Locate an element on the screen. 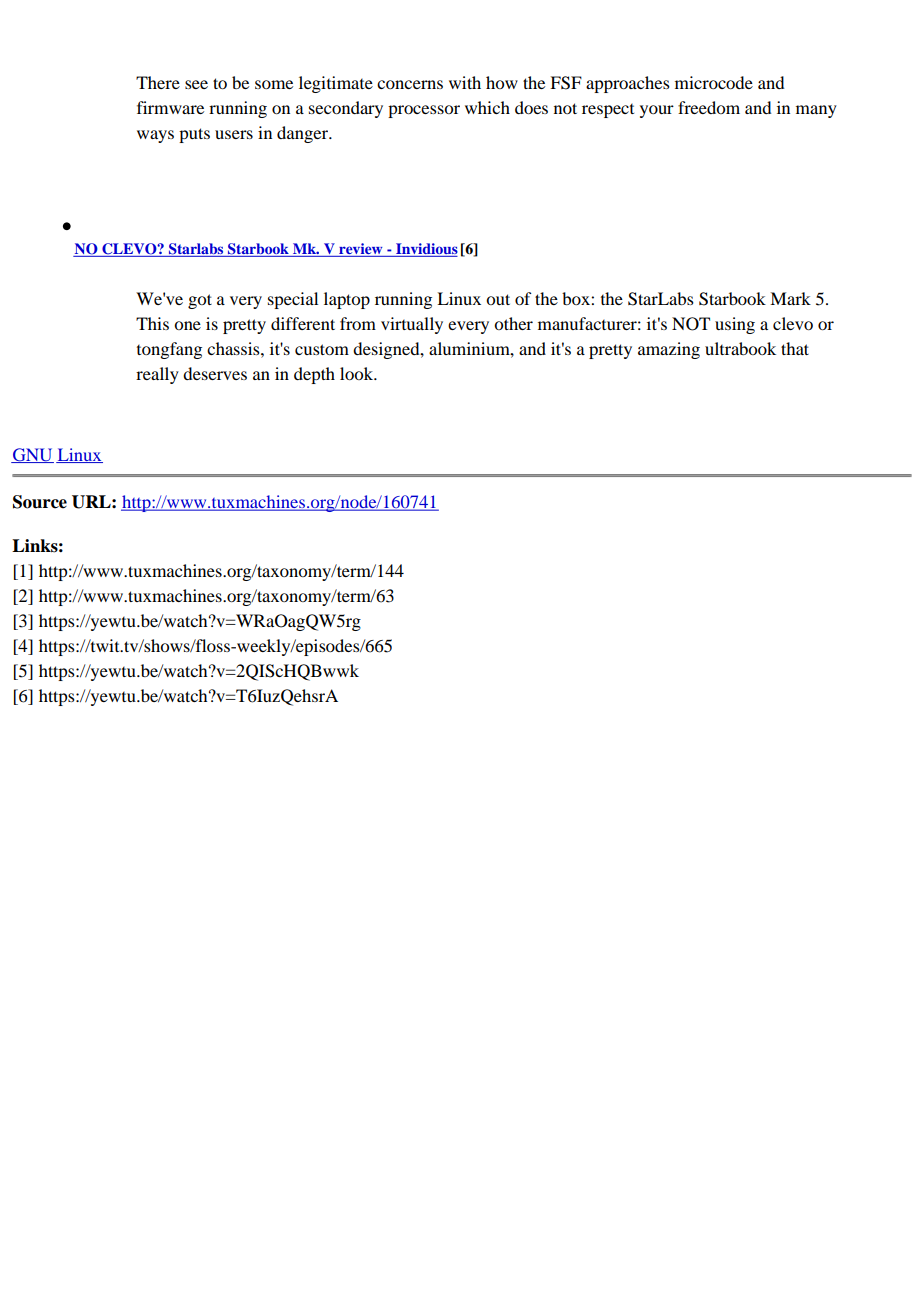  got is located at coordinates (200, 301).
